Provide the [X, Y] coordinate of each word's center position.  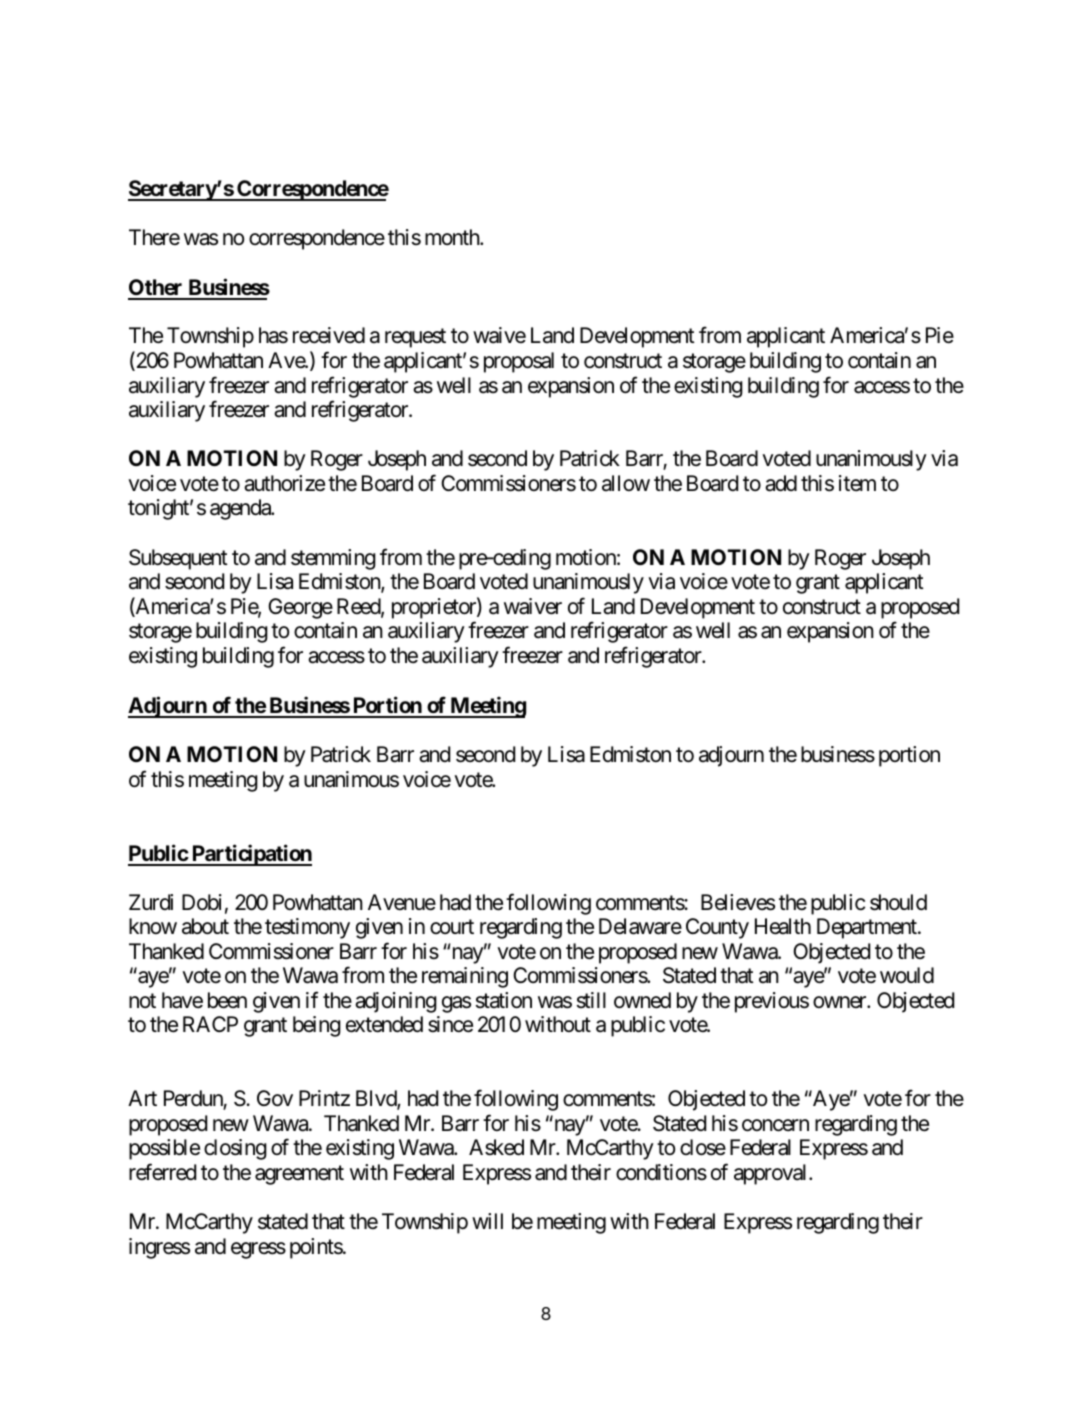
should [898, 902]
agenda [241, 509]
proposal [519, 362]
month [453, 237]
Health [783, 926]
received [329, 335]
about [205, 926]
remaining [465, 977]
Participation [251, 855]
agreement [299, 1175]
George [300, 608]
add [781, 483]
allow [626, 483]
